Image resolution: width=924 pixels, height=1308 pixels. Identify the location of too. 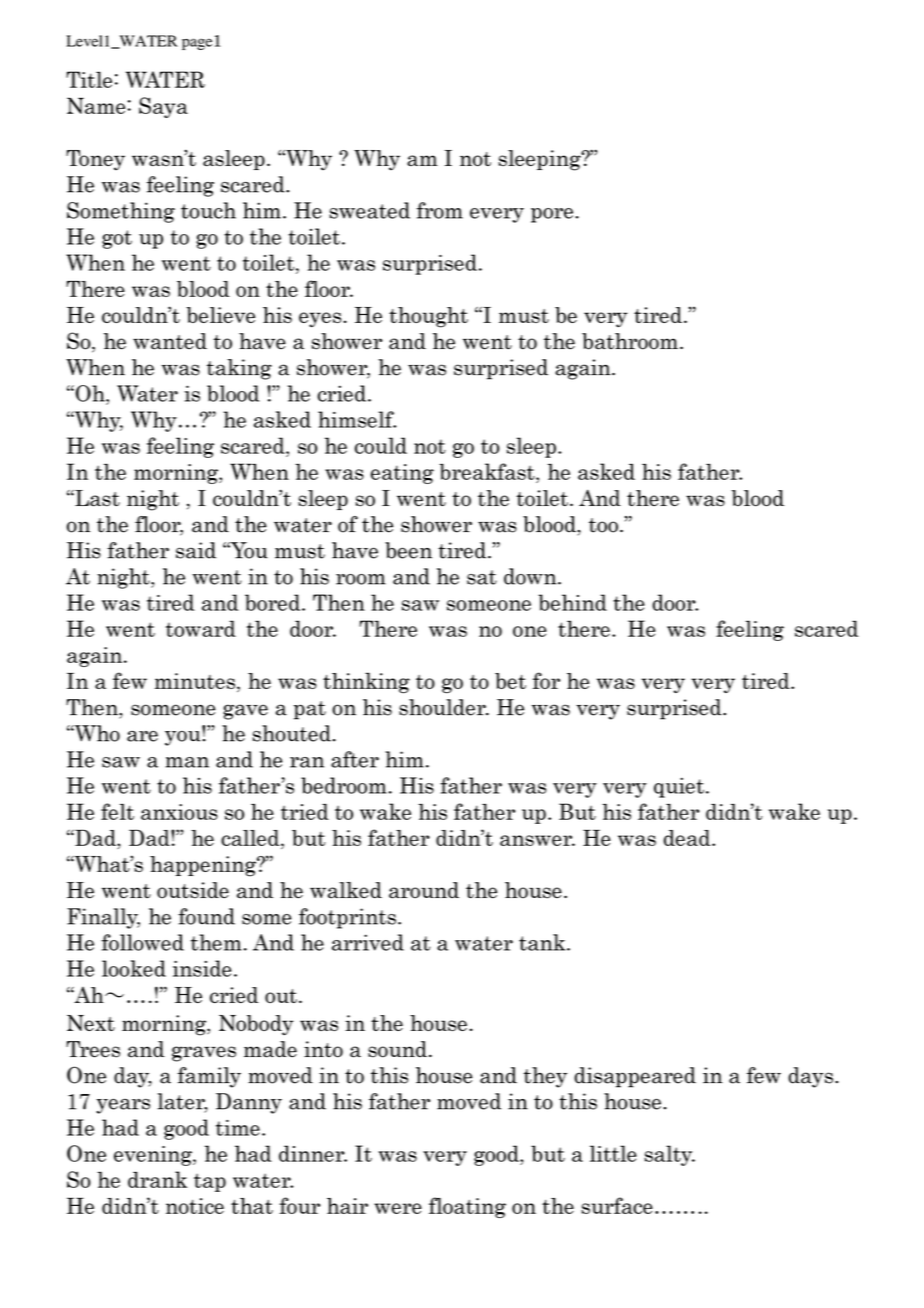
(603, 525).
